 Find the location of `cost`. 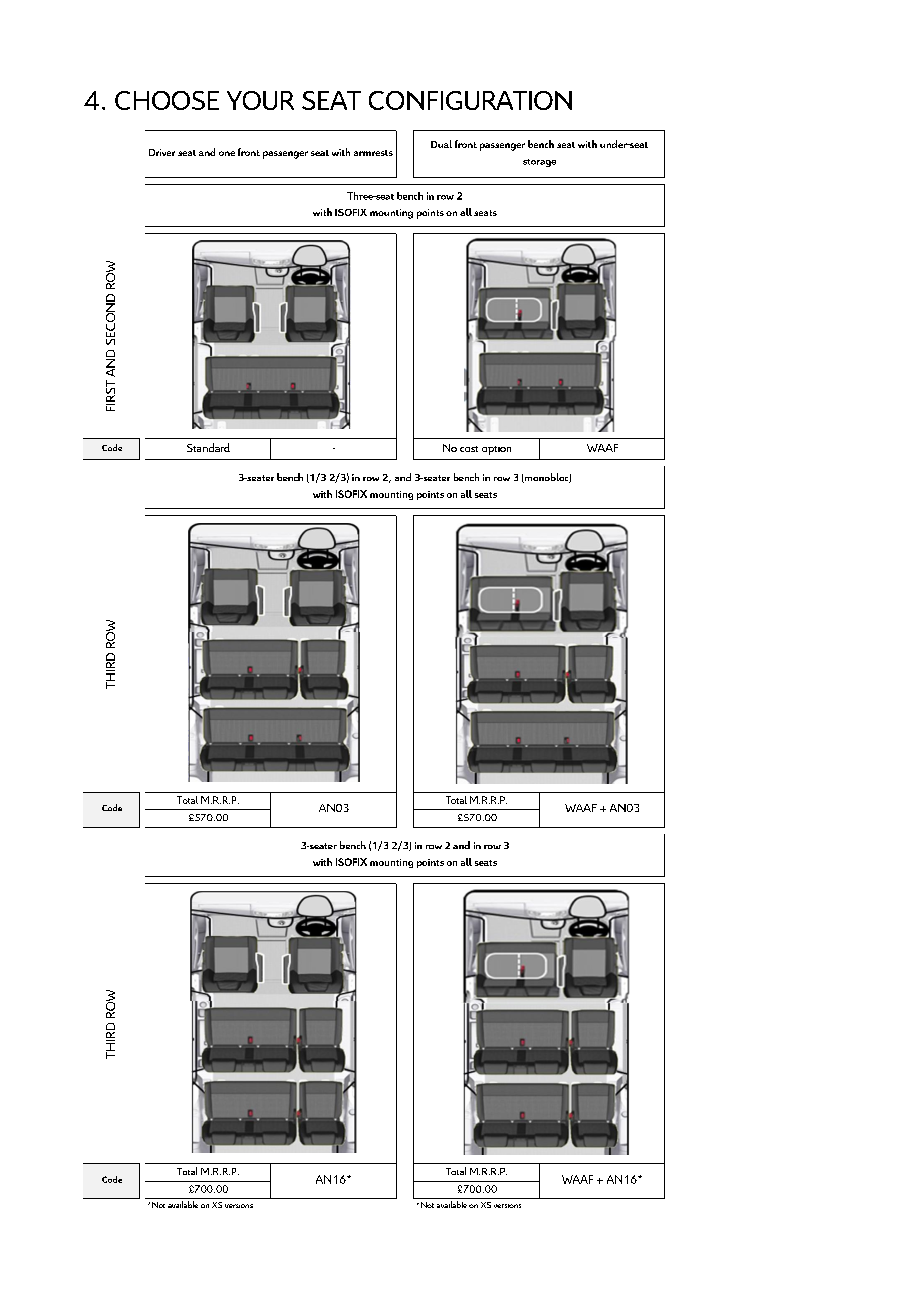

cost is located at coordinates (469, 449).
